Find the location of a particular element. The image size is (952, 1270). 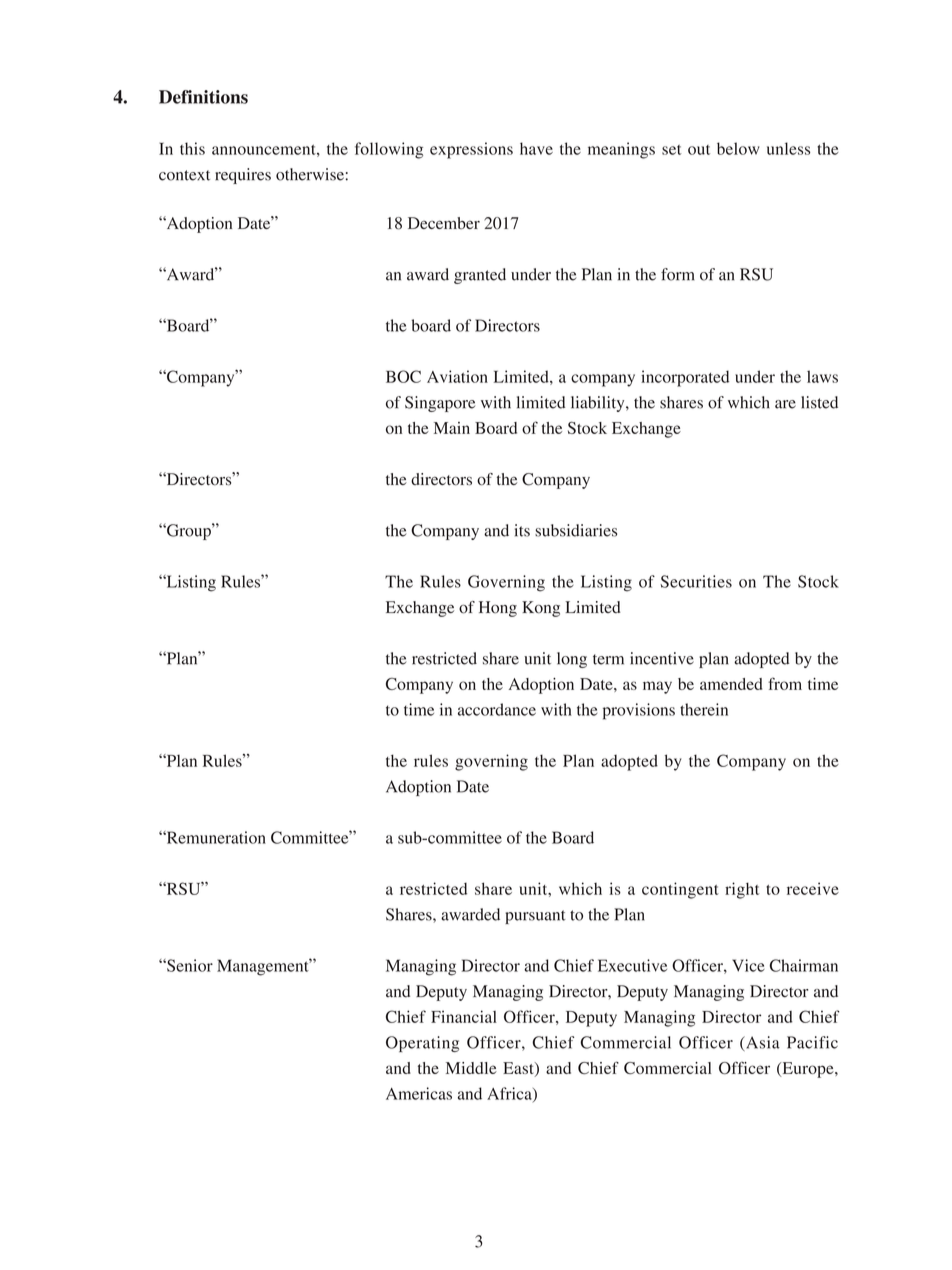

have is located at coordinates (536, 148).
